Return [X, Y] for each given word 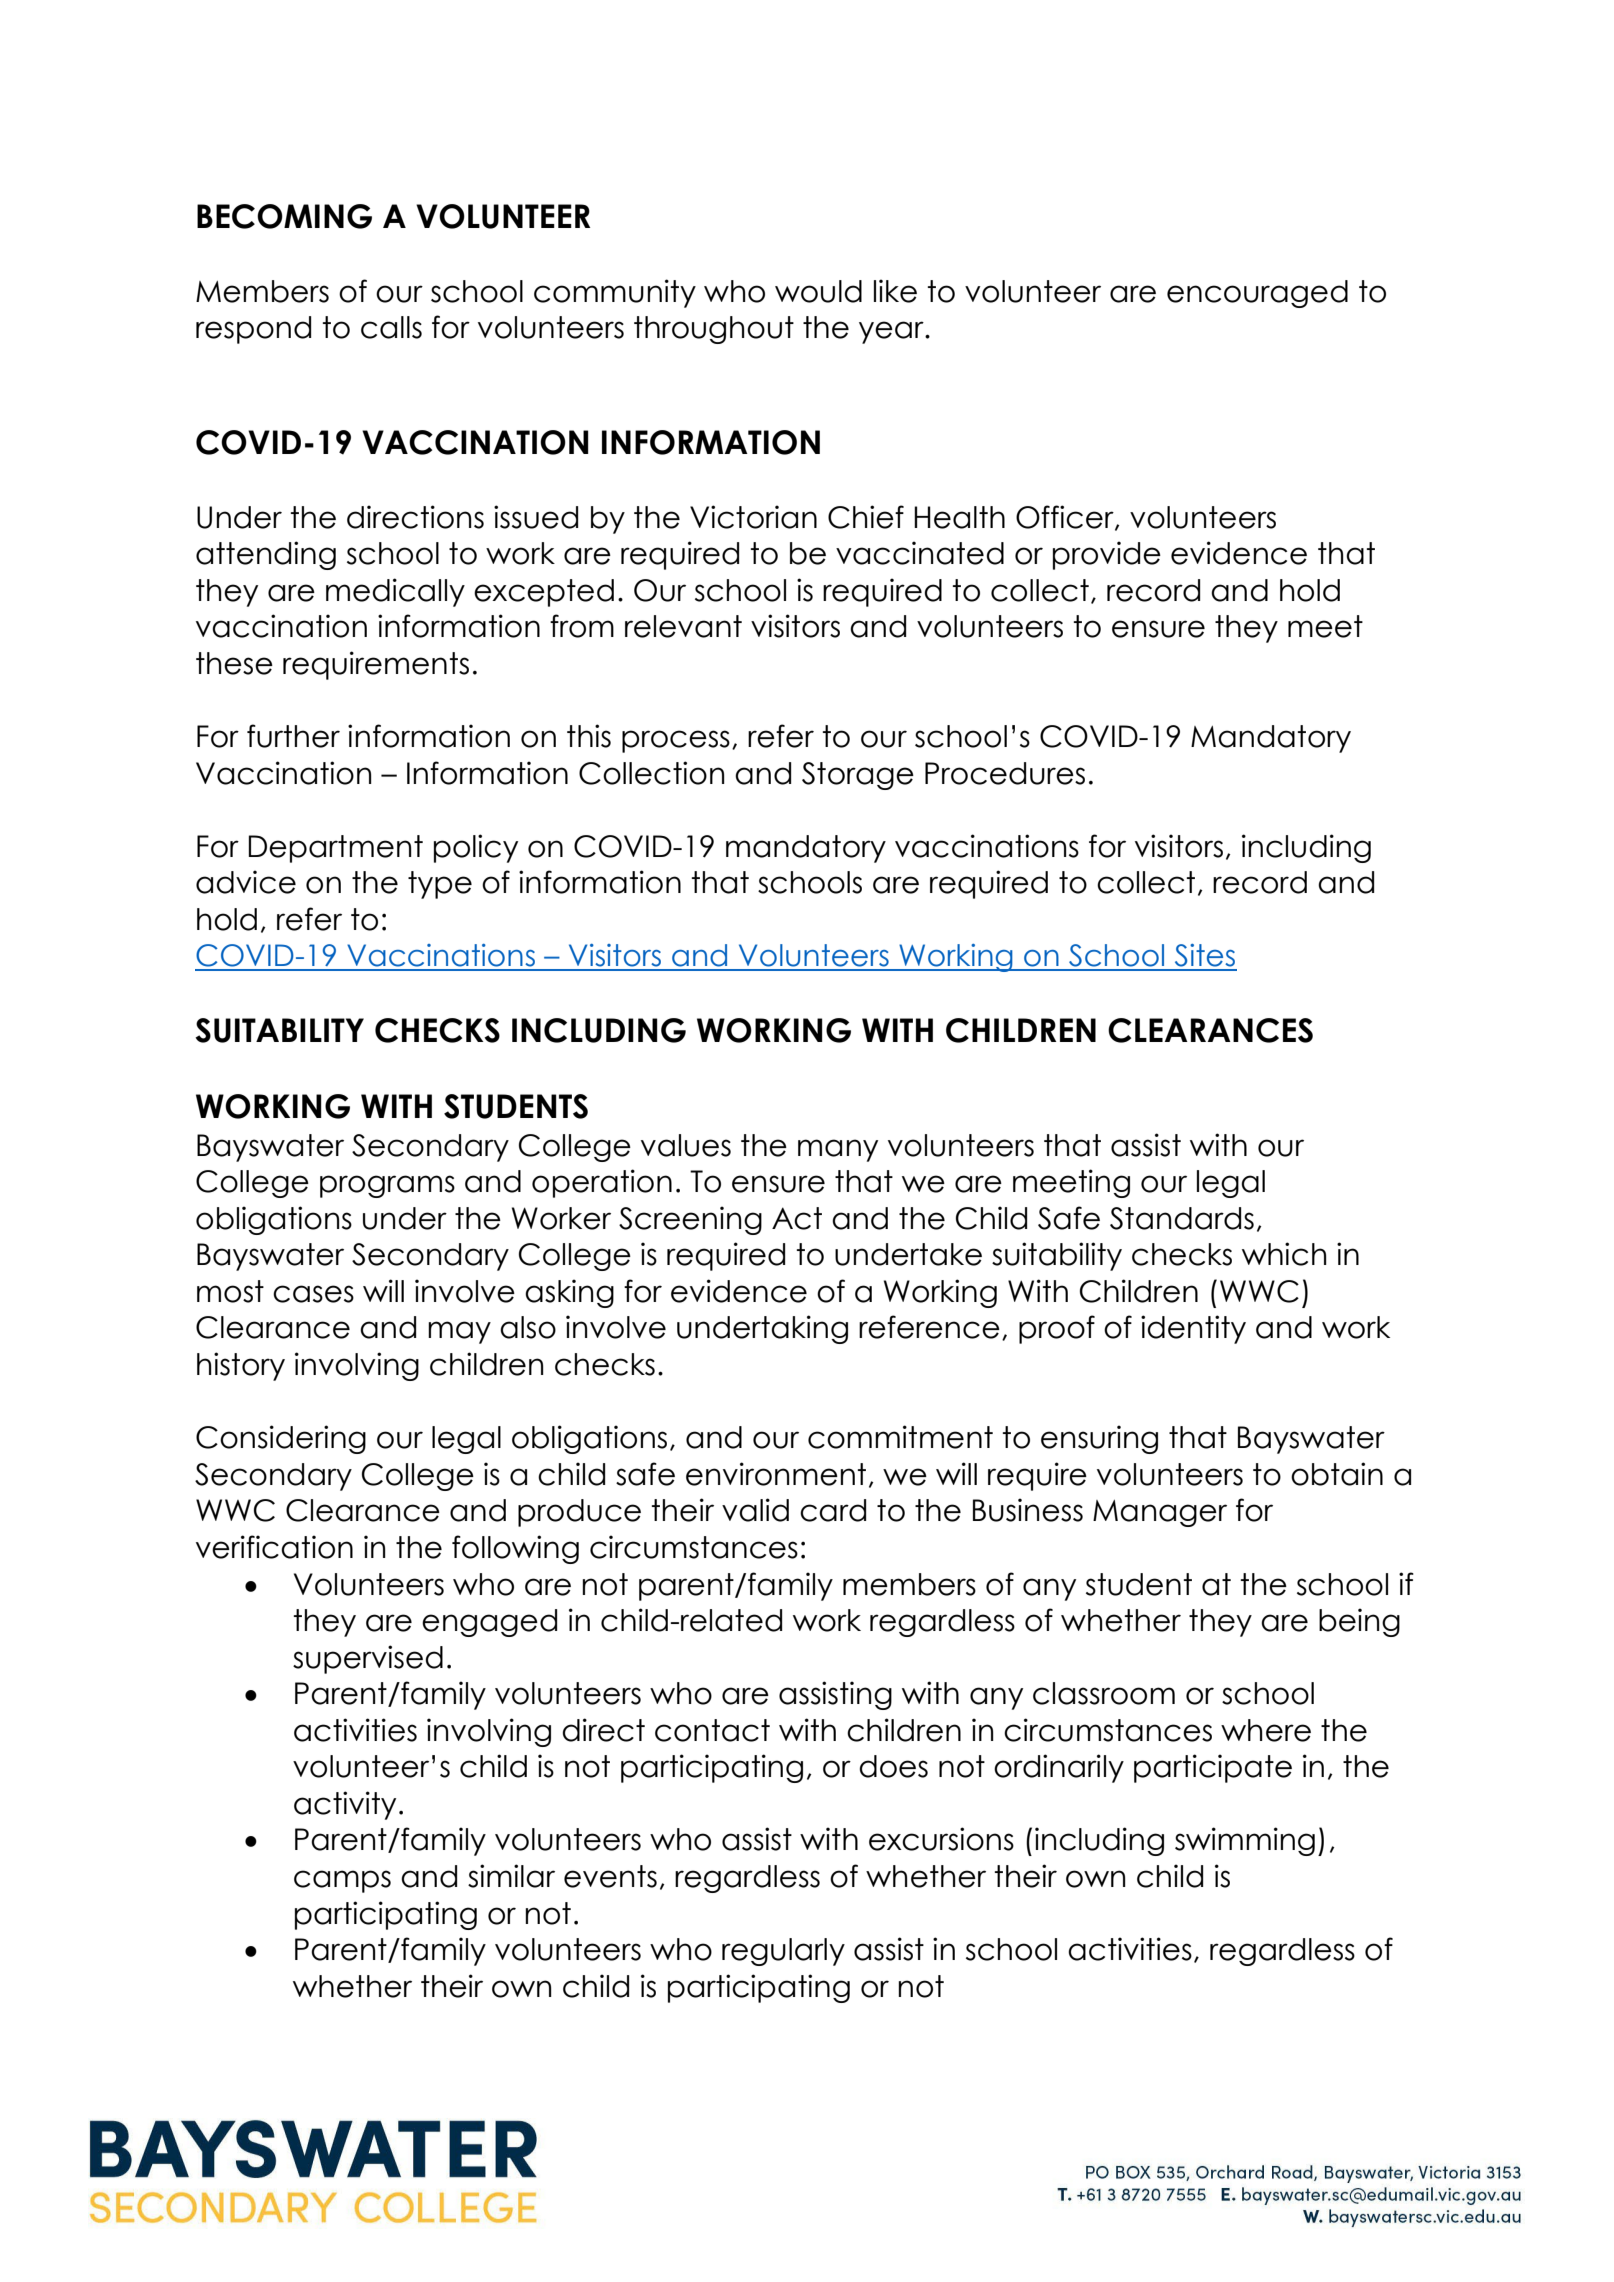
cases [313, 1294]
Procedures [1005, 773]
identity [1193, 1329]
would [818, 291]
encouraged [1257, 294]
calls [391, 327]
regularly [783, 1952]
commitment [900, 1437]
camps [342, 1881]
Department [336, 849]
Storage [858, 776]
